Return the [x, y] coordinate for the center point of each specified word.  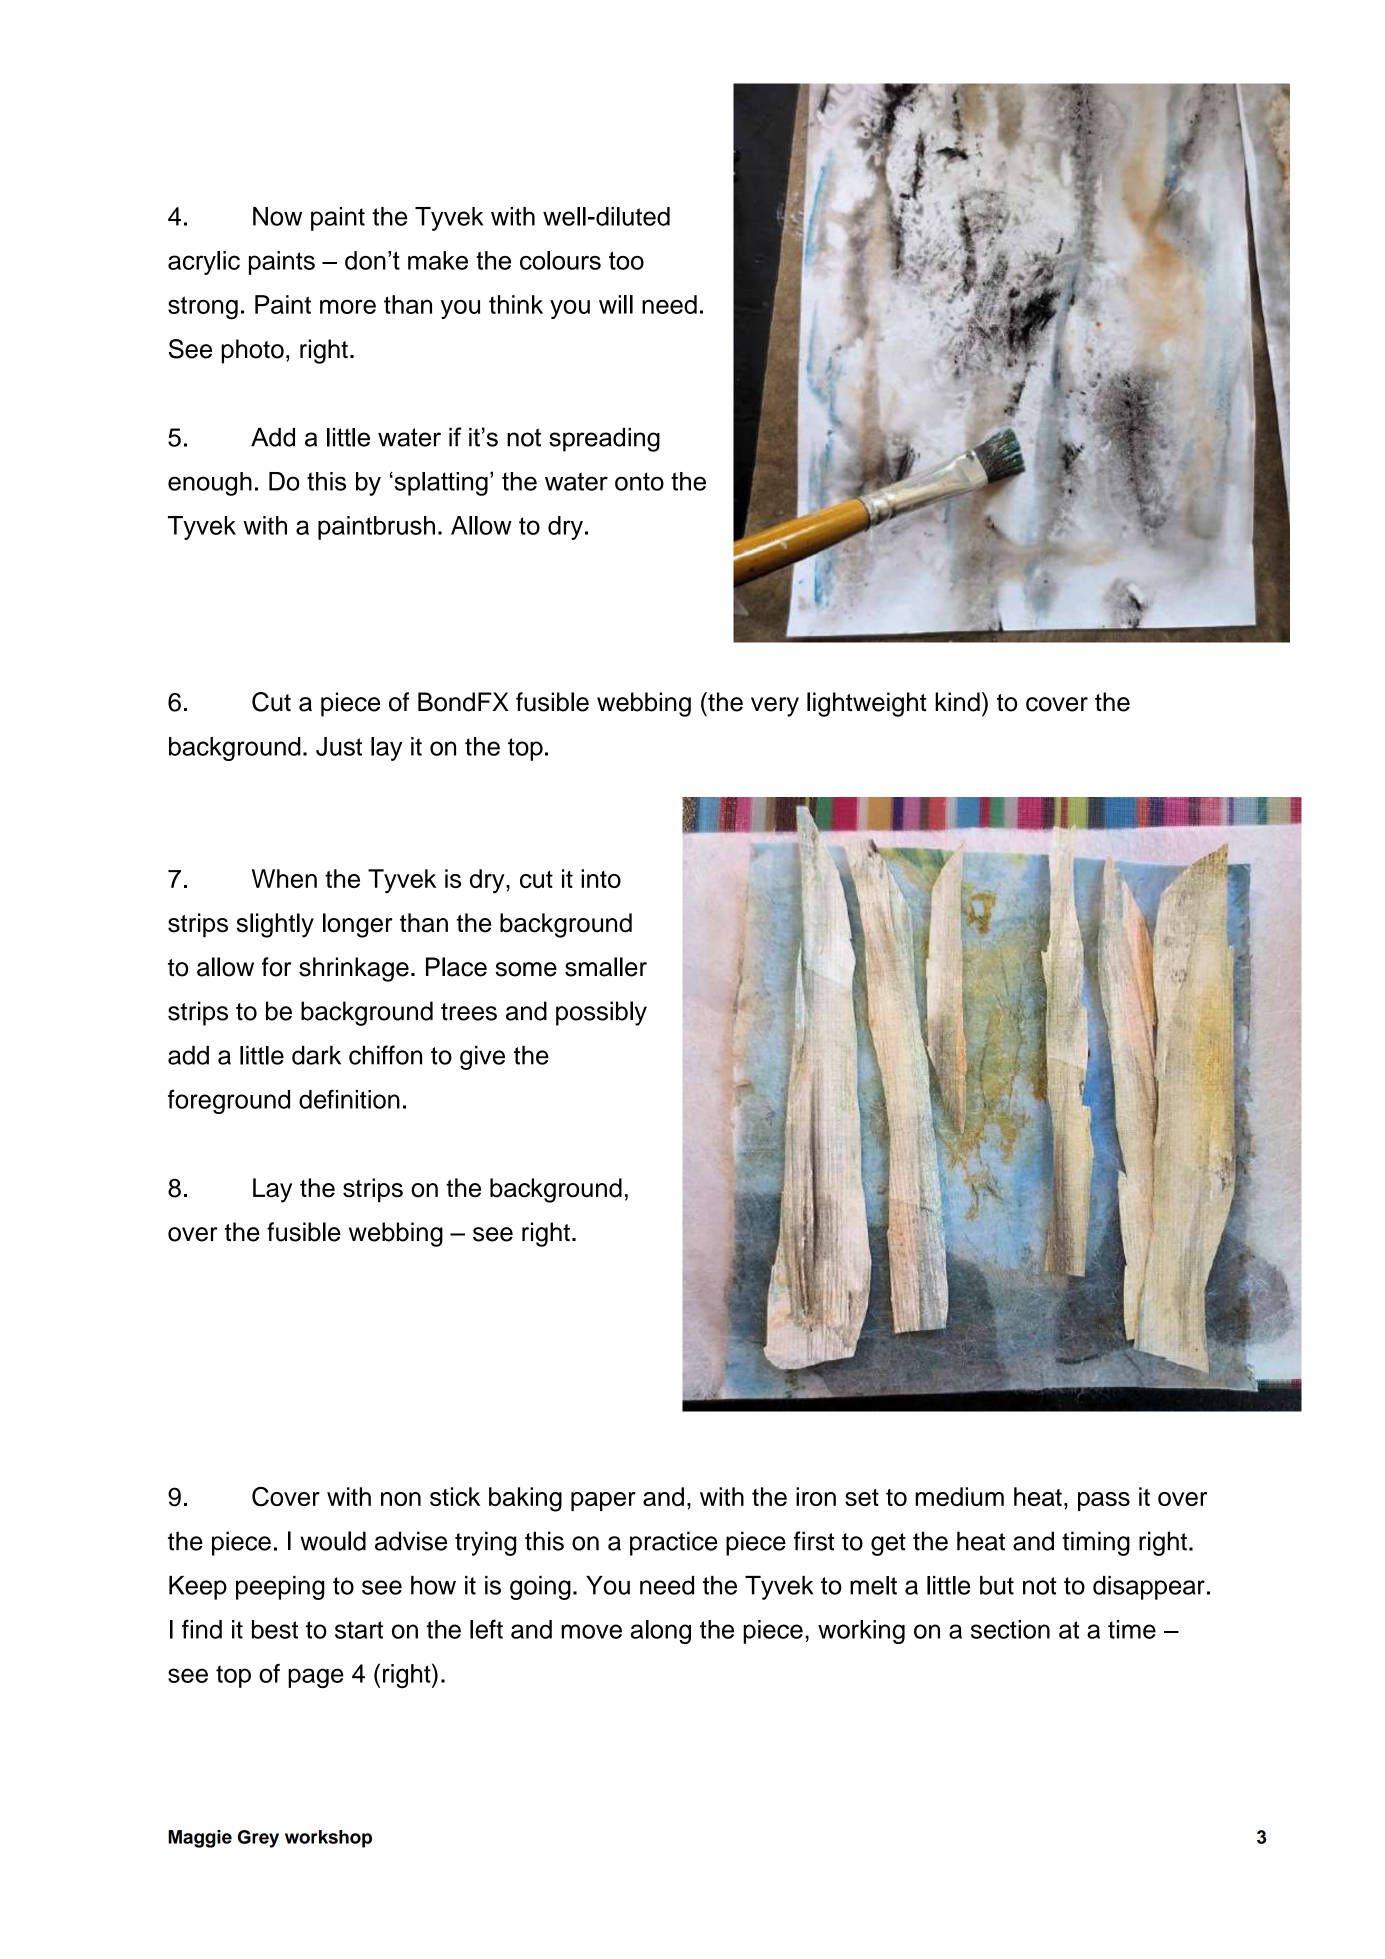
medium [959, 1496]
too [626, 260]
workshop [328, 1839]
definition [349, 1099]
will [616, 304]
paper [603, 1501]
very [775, 707]
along [661, 1632]
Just [339, 746]
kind [957, 702]
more [348, 306]
